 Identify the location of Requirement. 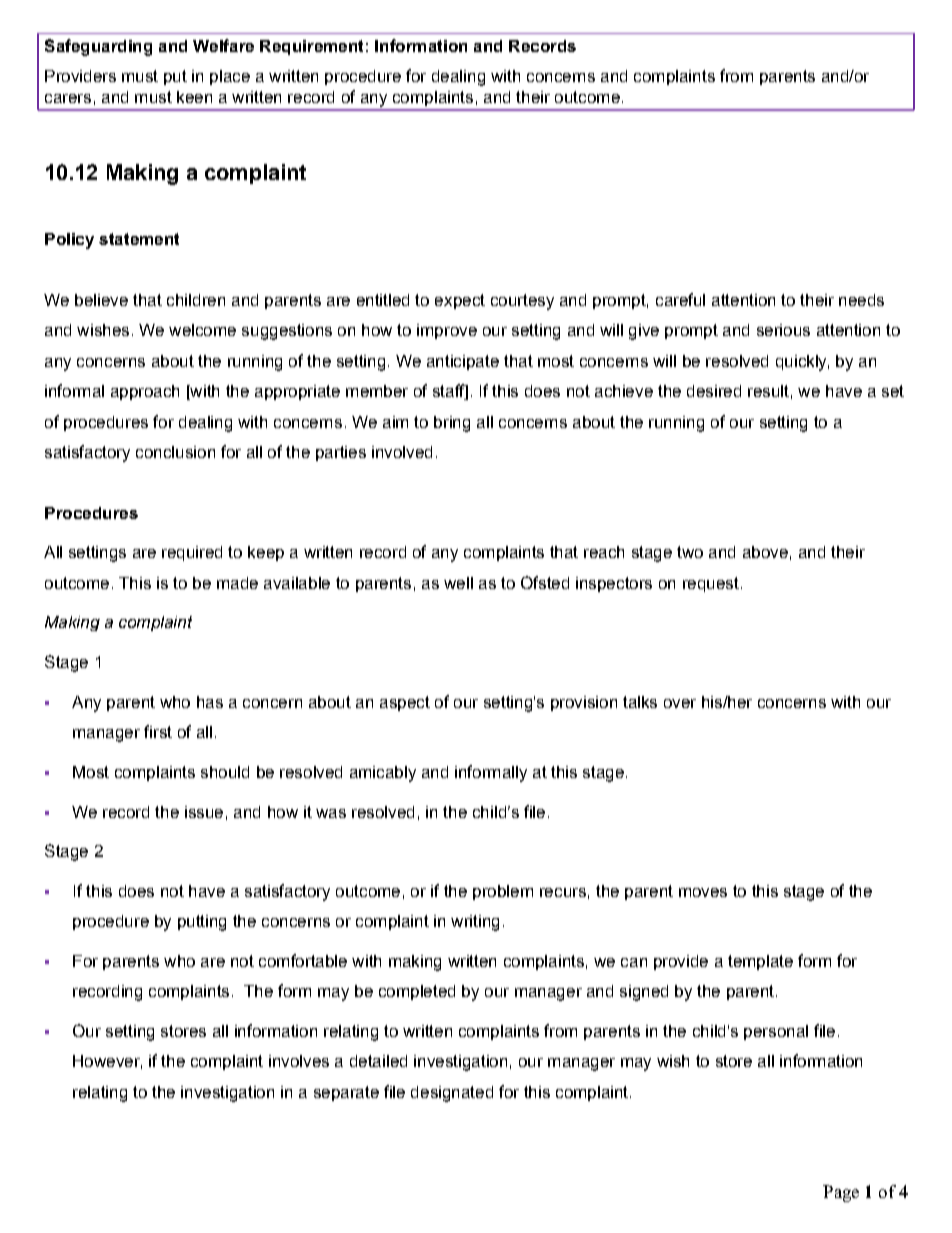
(311, 47).
